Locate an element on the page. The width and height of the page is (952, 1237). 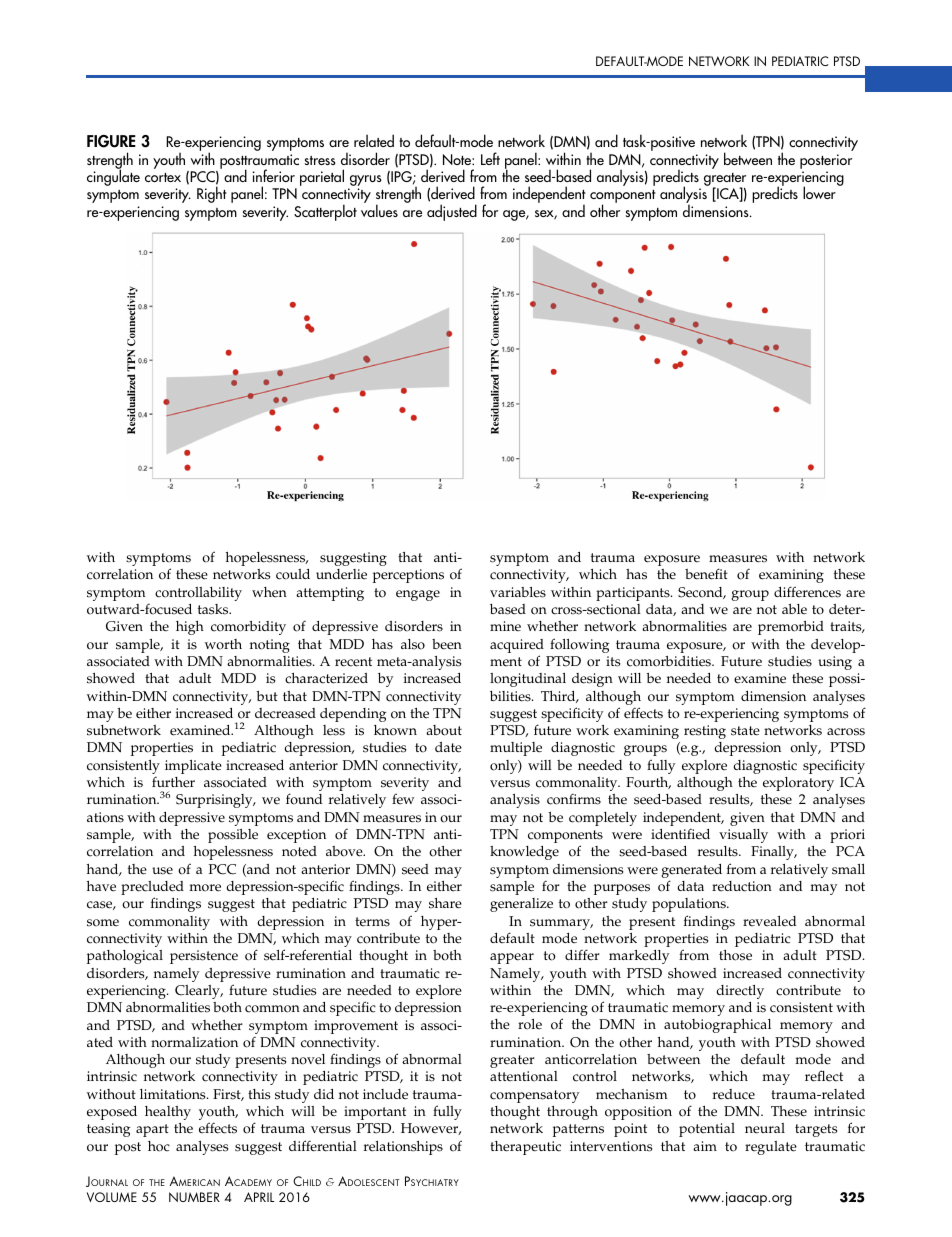
further is located at coordinates (173, 782).
